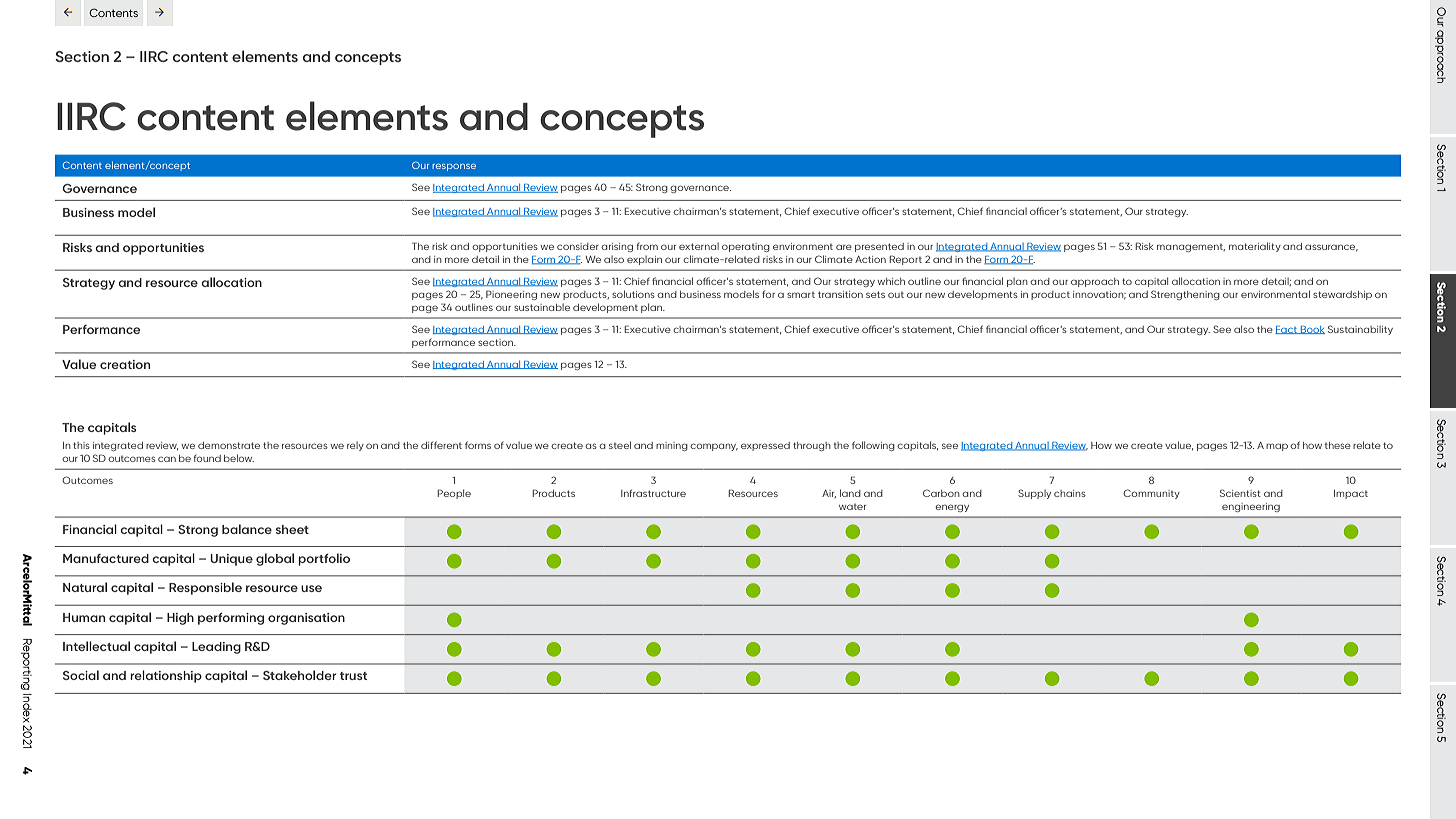 The height and width of the image is (819, 1456). I want to click on balance, so click(247, 529).
